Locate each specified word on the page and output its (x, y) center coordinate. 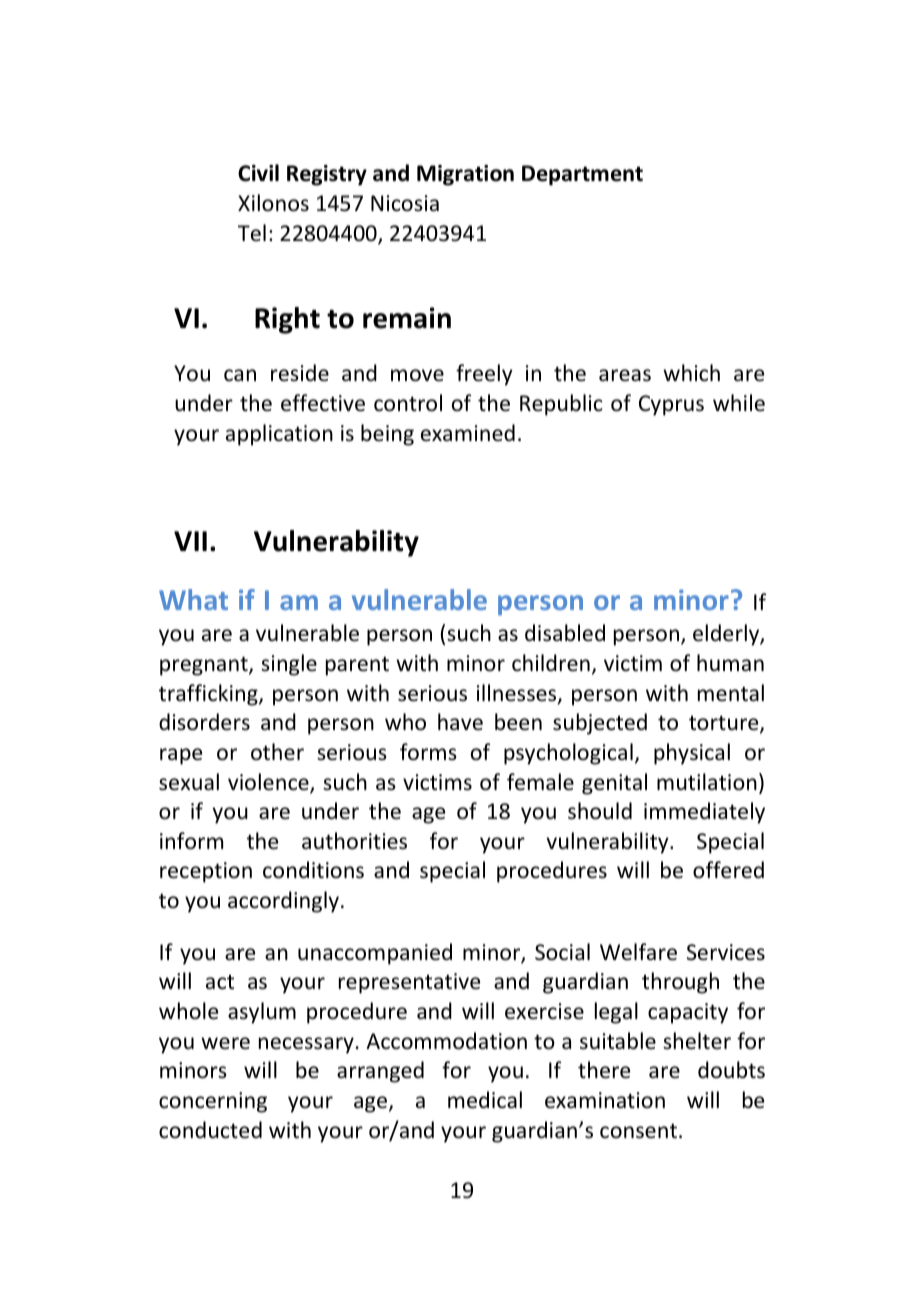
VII (190, 541)
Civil (258, 173)
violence (269, 783)
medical (485, 1100)
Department (582, 175)
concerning (213, 1102)
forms (428, 752)
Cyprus (671, 405)
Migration (465, 175)
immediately (704, 813)
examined (468, 433)
